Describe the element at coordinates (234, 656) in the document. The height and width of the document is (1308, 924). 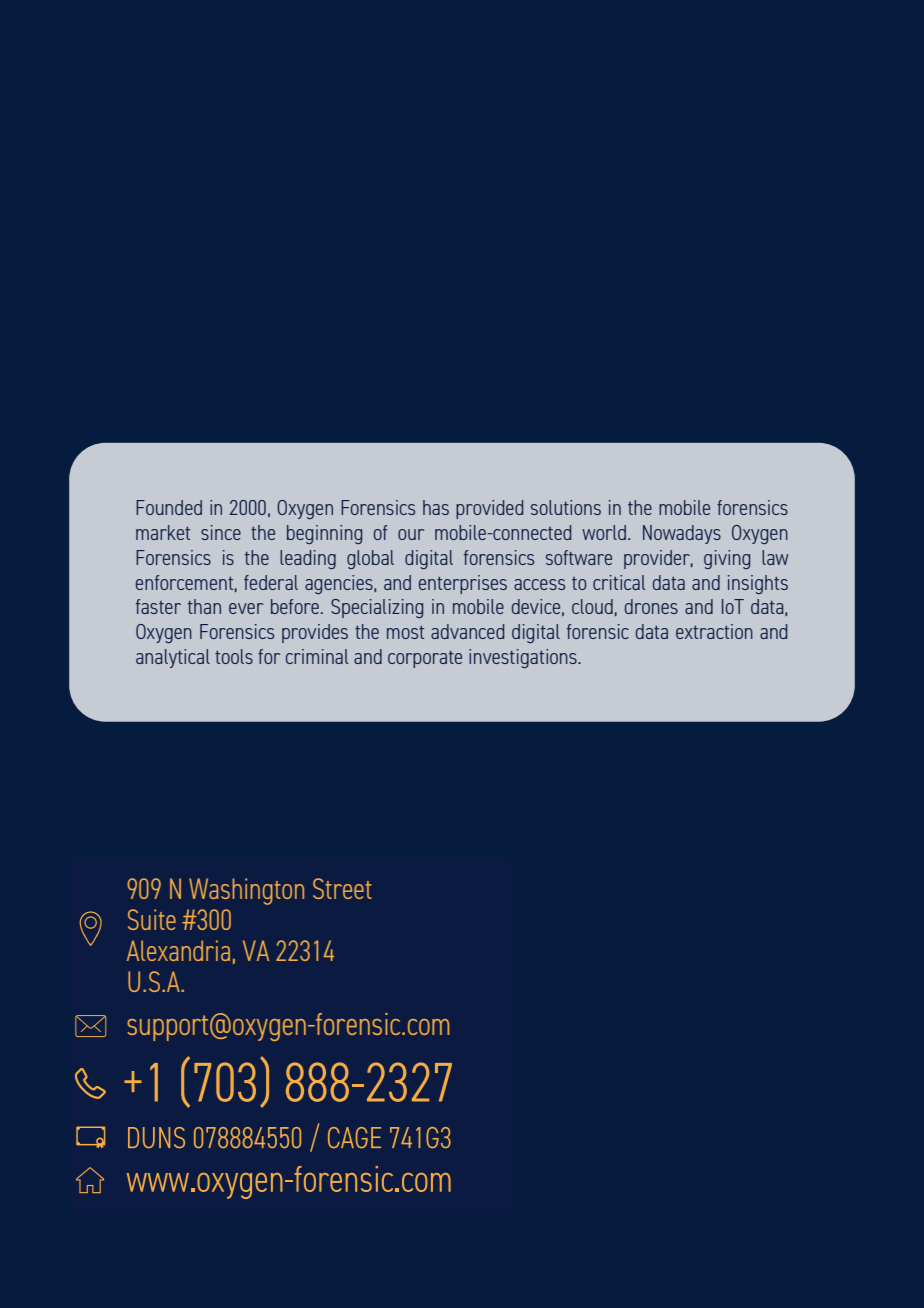
I see `tools` at that location.
